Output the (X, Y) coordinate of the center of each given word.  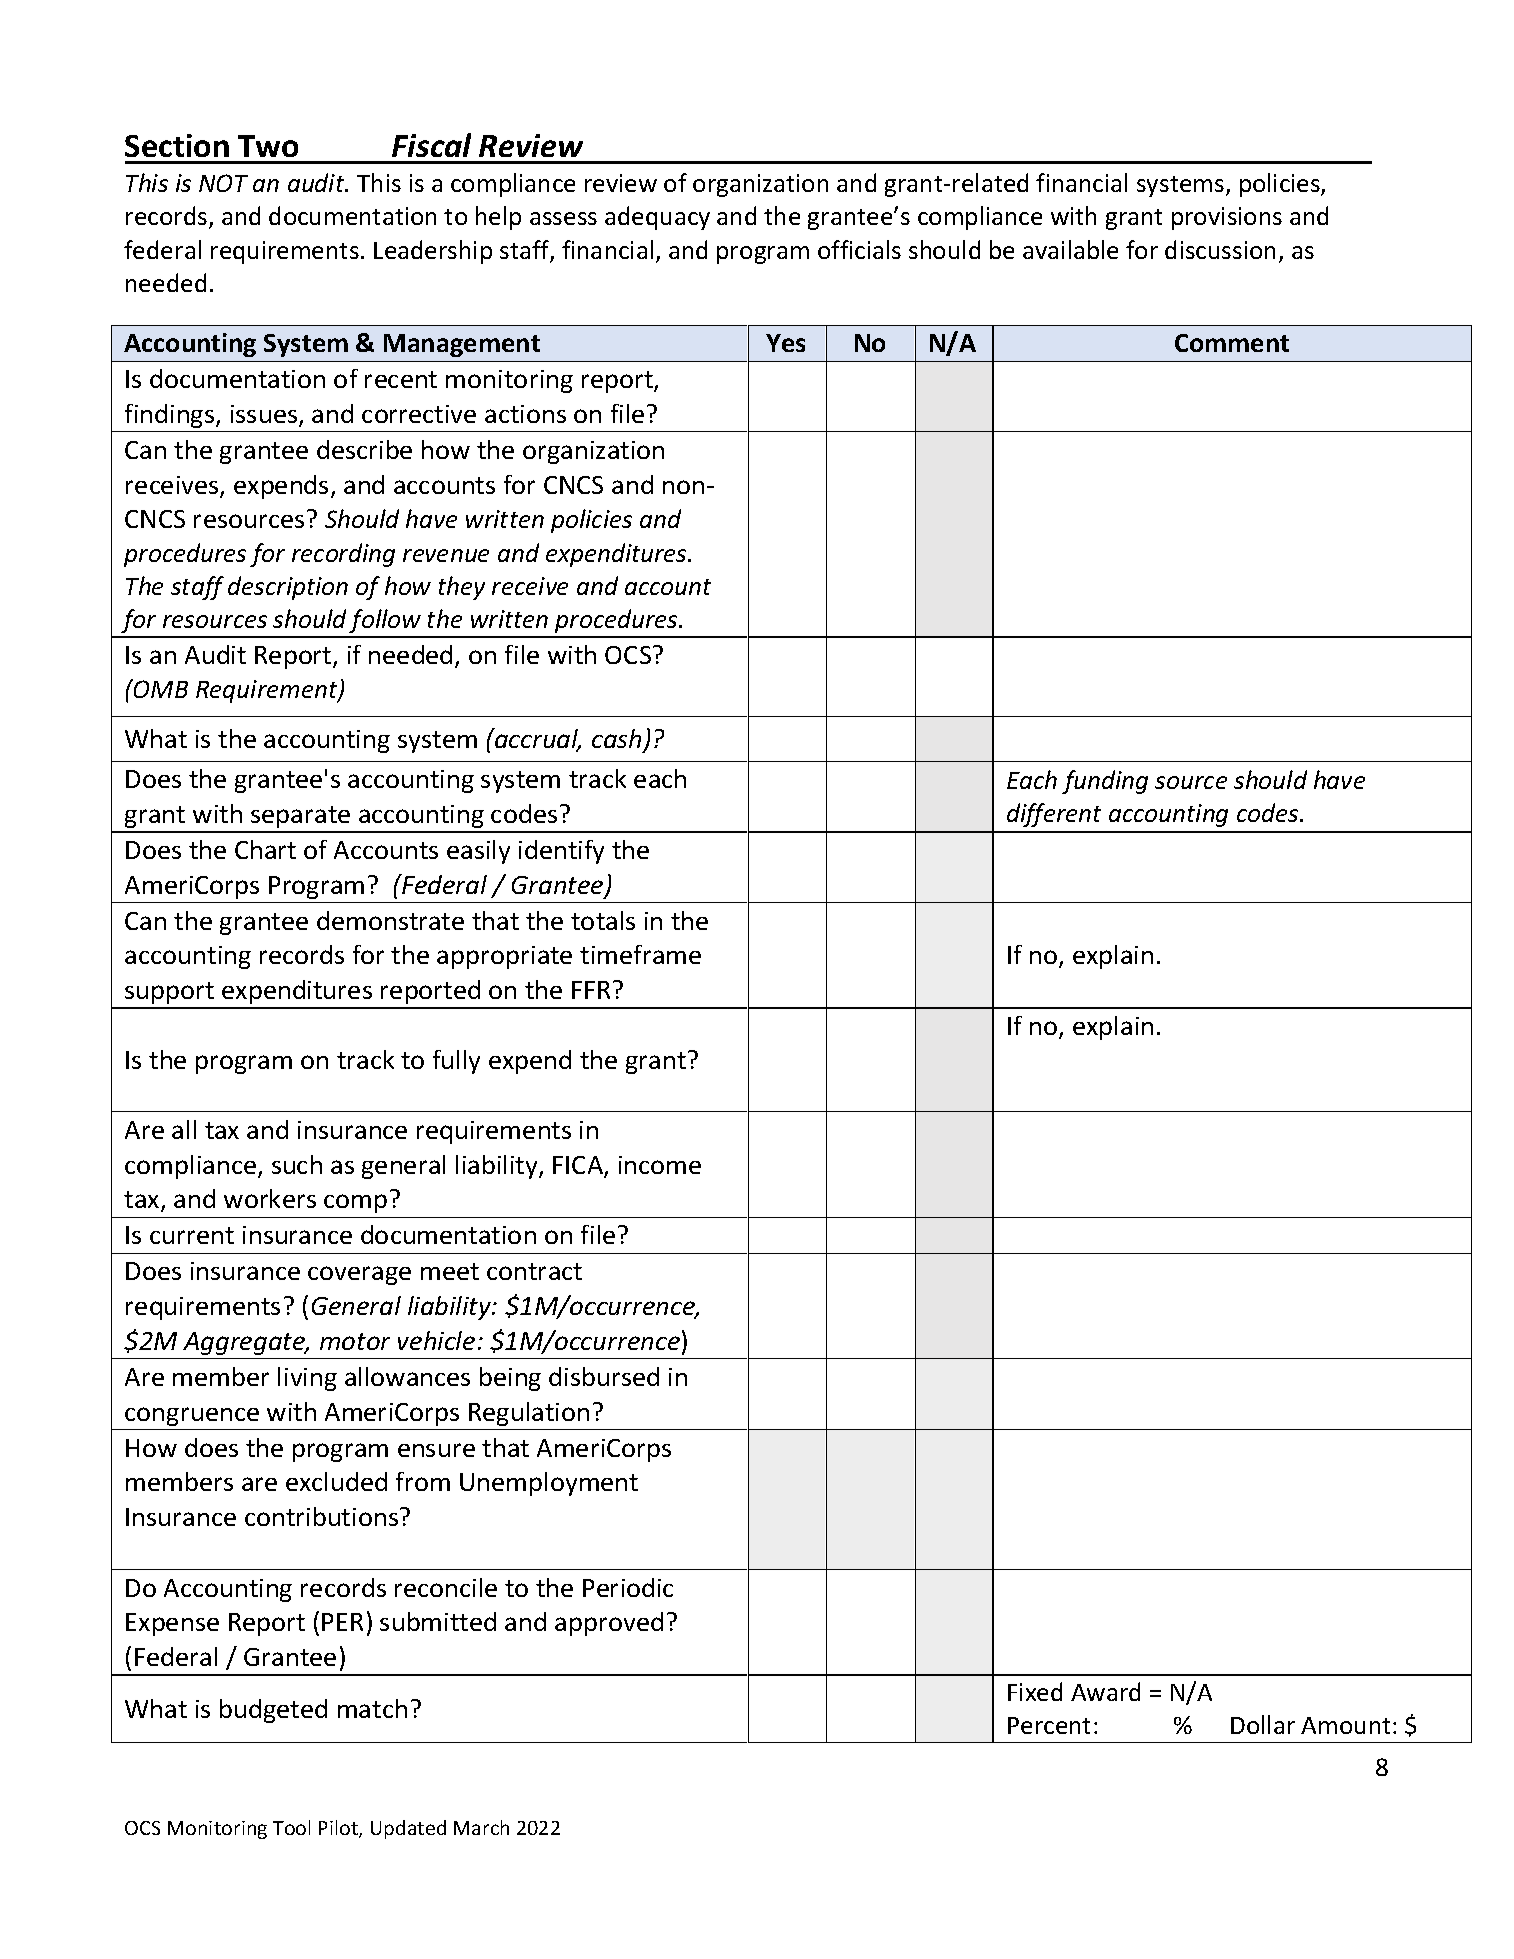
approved (609, 1624)
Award (1105, 1691)
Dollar (1263, 1724)
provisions (1227, 218)
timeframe (640, 954)
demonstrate (390, 920)
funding (1105, 782)
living (307, 1379)
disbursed (604, 1376)
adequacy (657, 218)
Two (268, 146)
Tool (291, 1827)
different (1054, 815)
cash (616, 738)
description (288, 588)
